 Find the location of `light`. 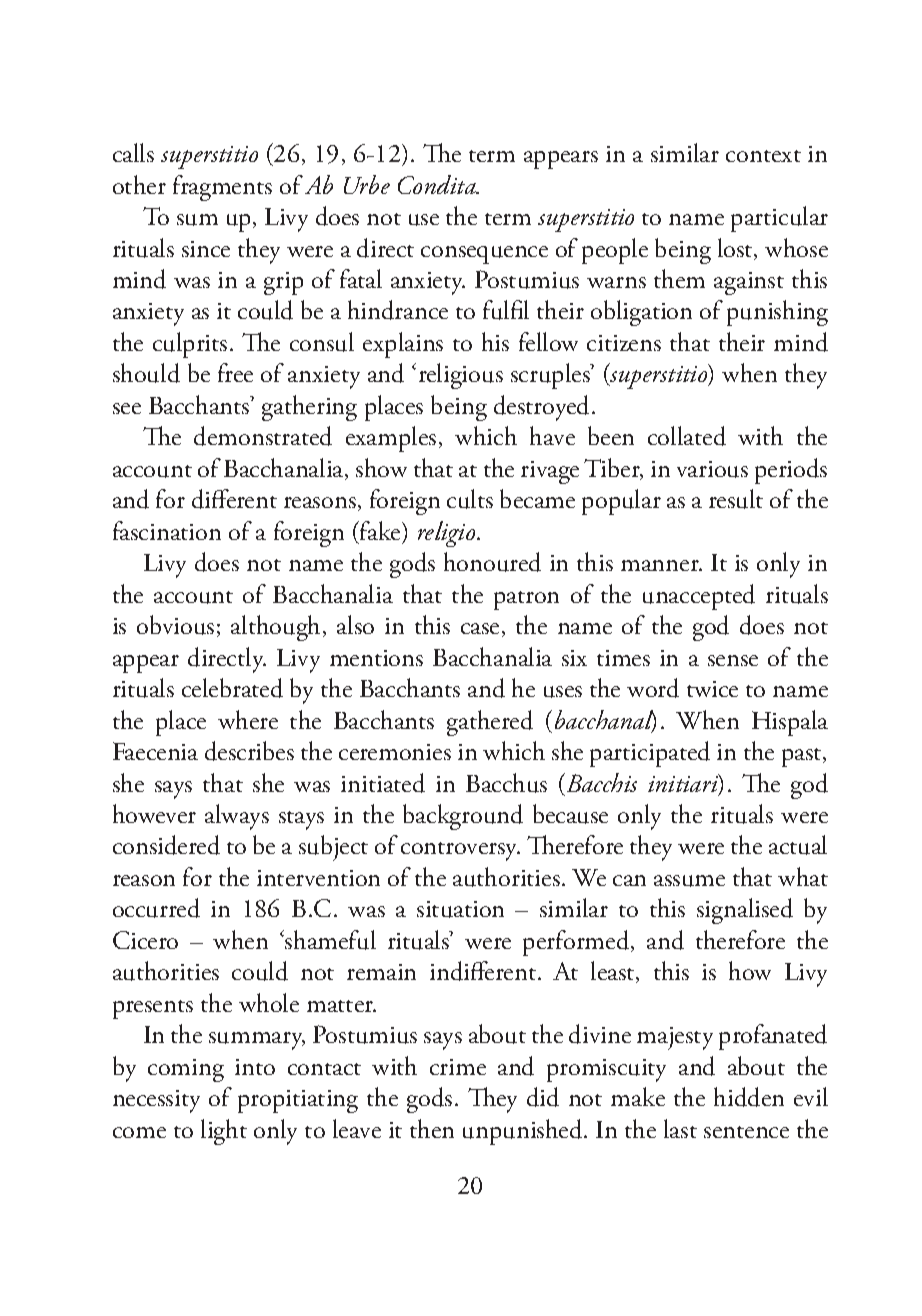

light is located at coordinates (224, 1132).
